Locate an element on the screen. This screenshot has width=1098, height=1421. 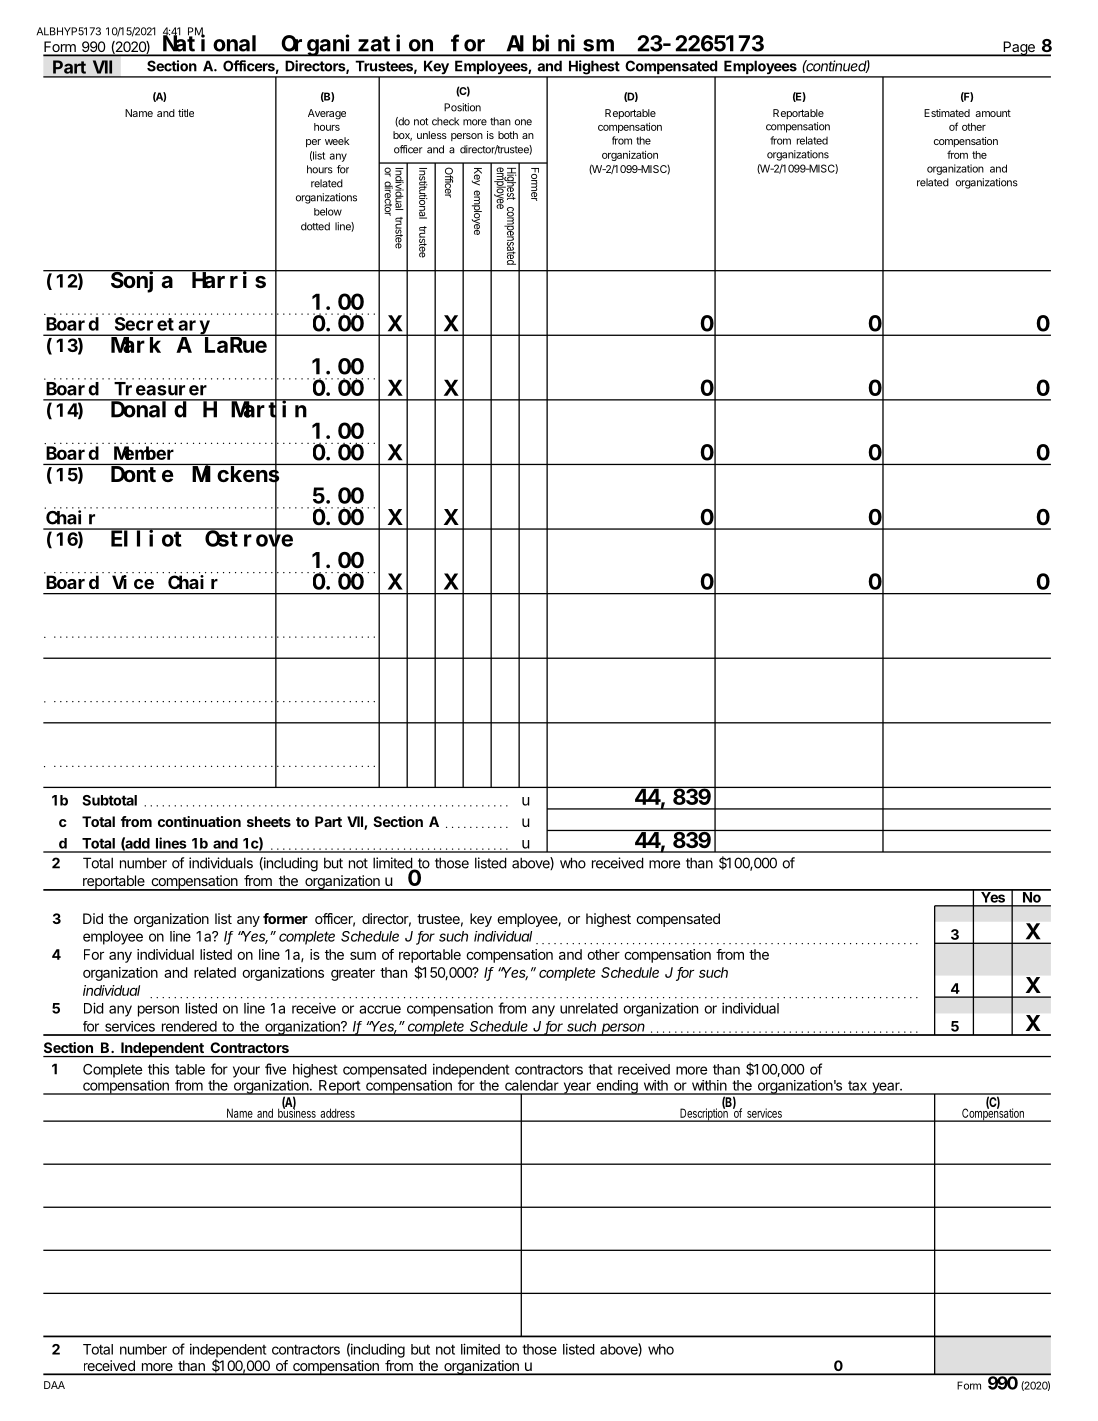
Estimated is located at coordinates (947, 113).
